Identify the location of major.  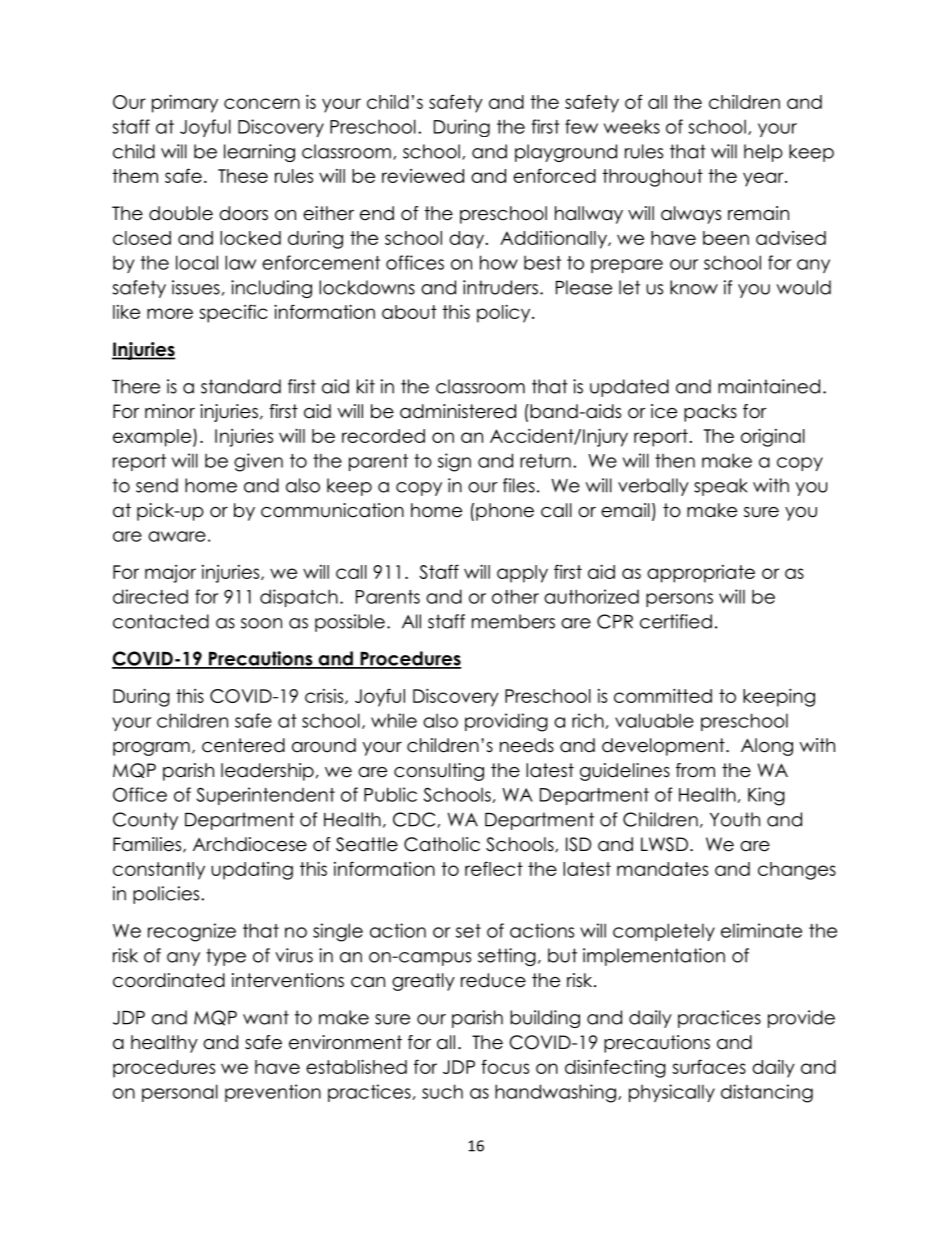
(170, 574).
